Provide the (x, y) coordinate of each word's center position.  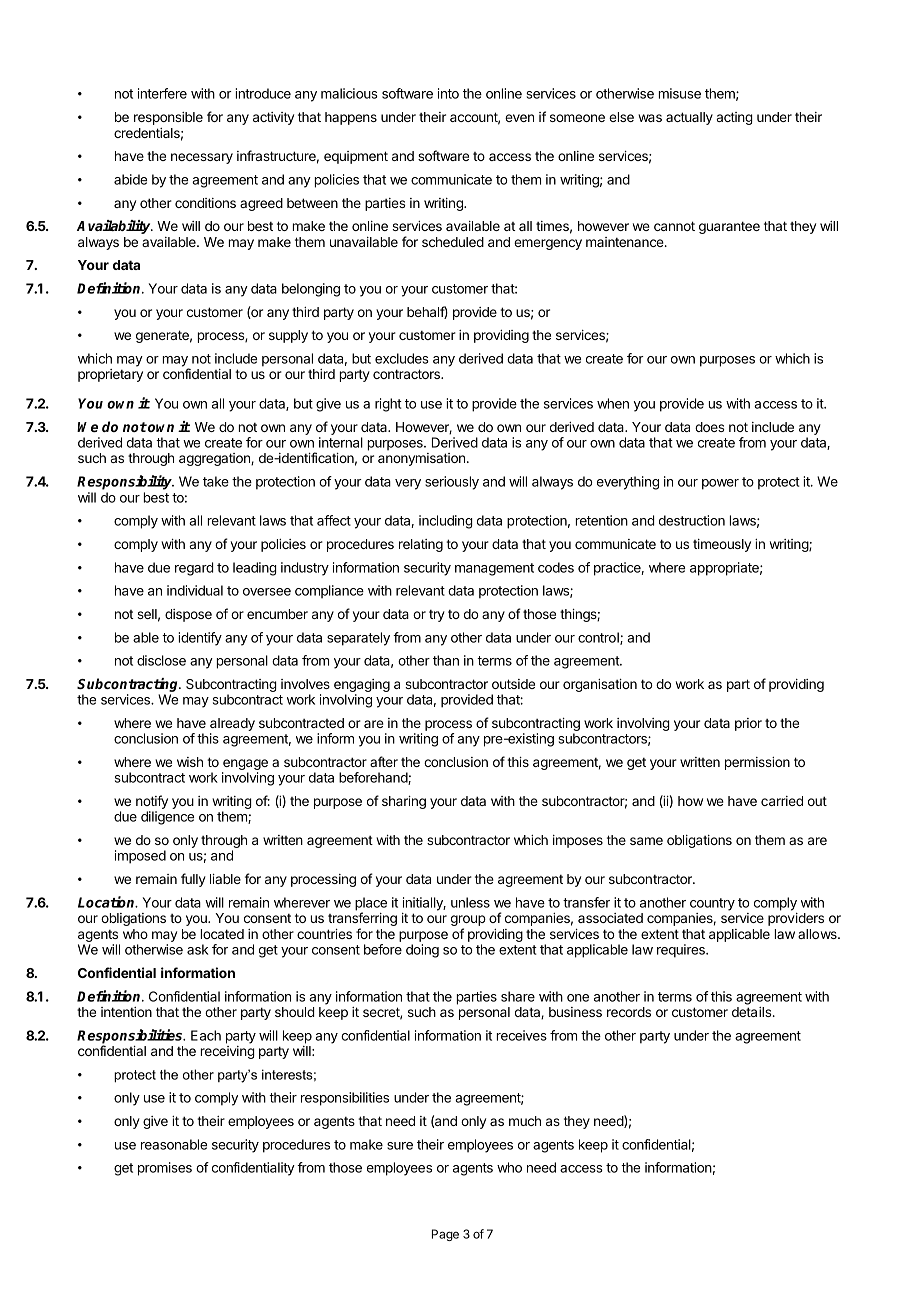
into (448, 93)
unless (470, 902)
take (216, 481)
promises (165, 1169)
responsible (168, 118)
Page (445, 1235)
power (720, 484)
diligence (167, 818)
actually (689, 118)
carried (782, 801)
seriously (452, 483)
